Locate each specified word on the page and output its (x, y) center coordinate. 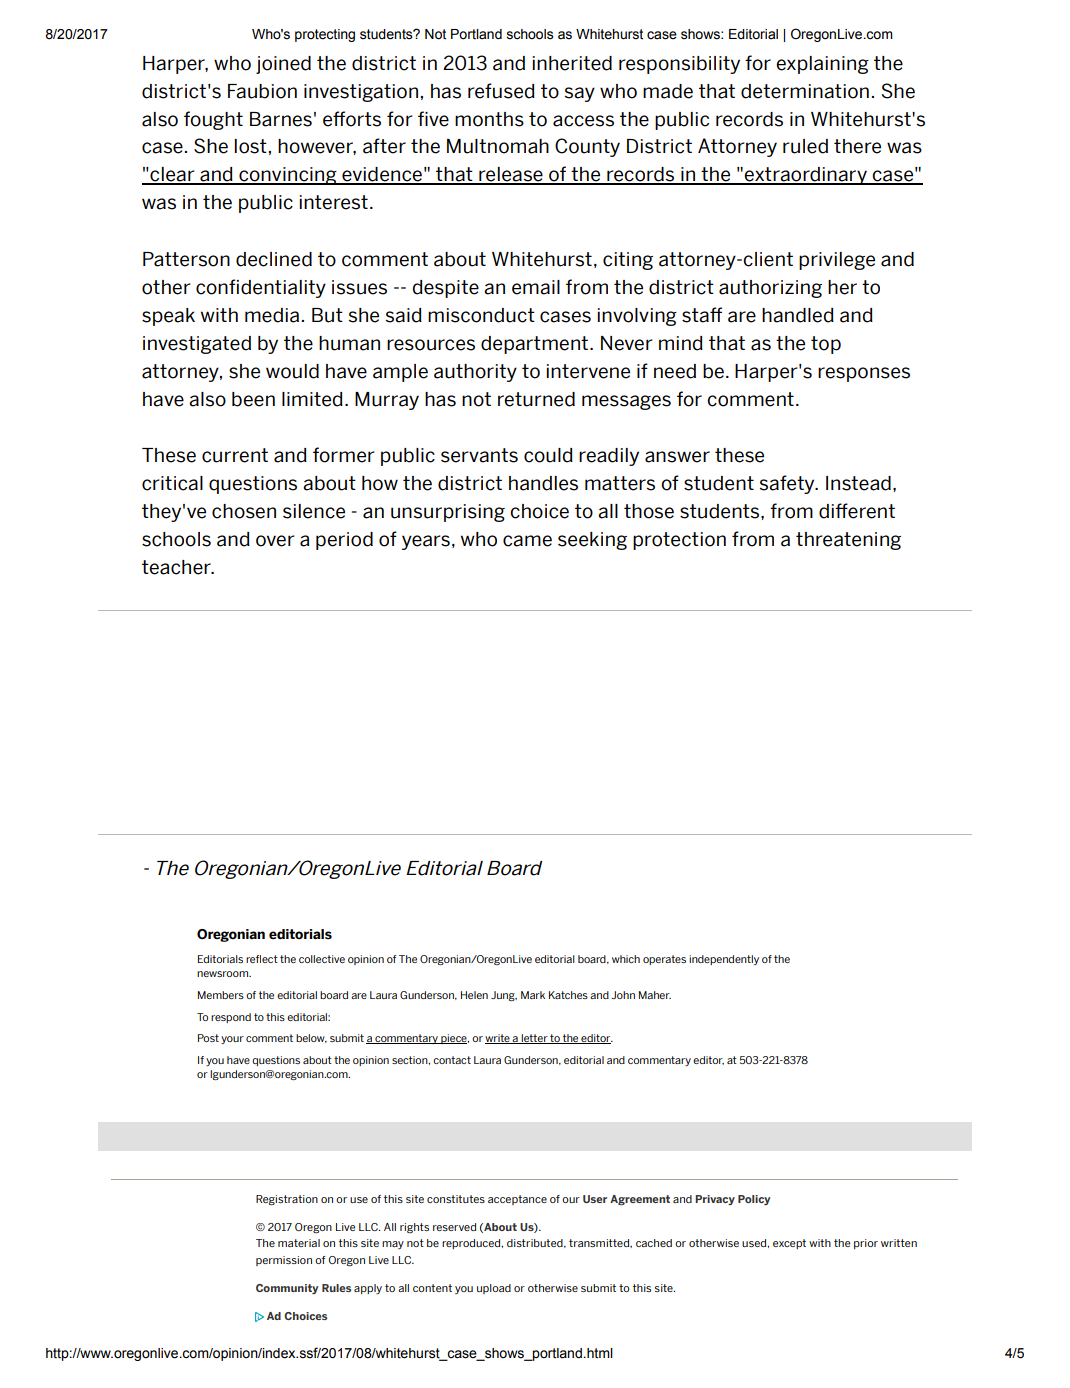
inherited (572, 63)
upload (494, 1289)
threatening (848, 541)
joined (283, 65)
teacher (177, 567)
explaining (822, 65)
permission (284, 1261)
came (527, 541)
